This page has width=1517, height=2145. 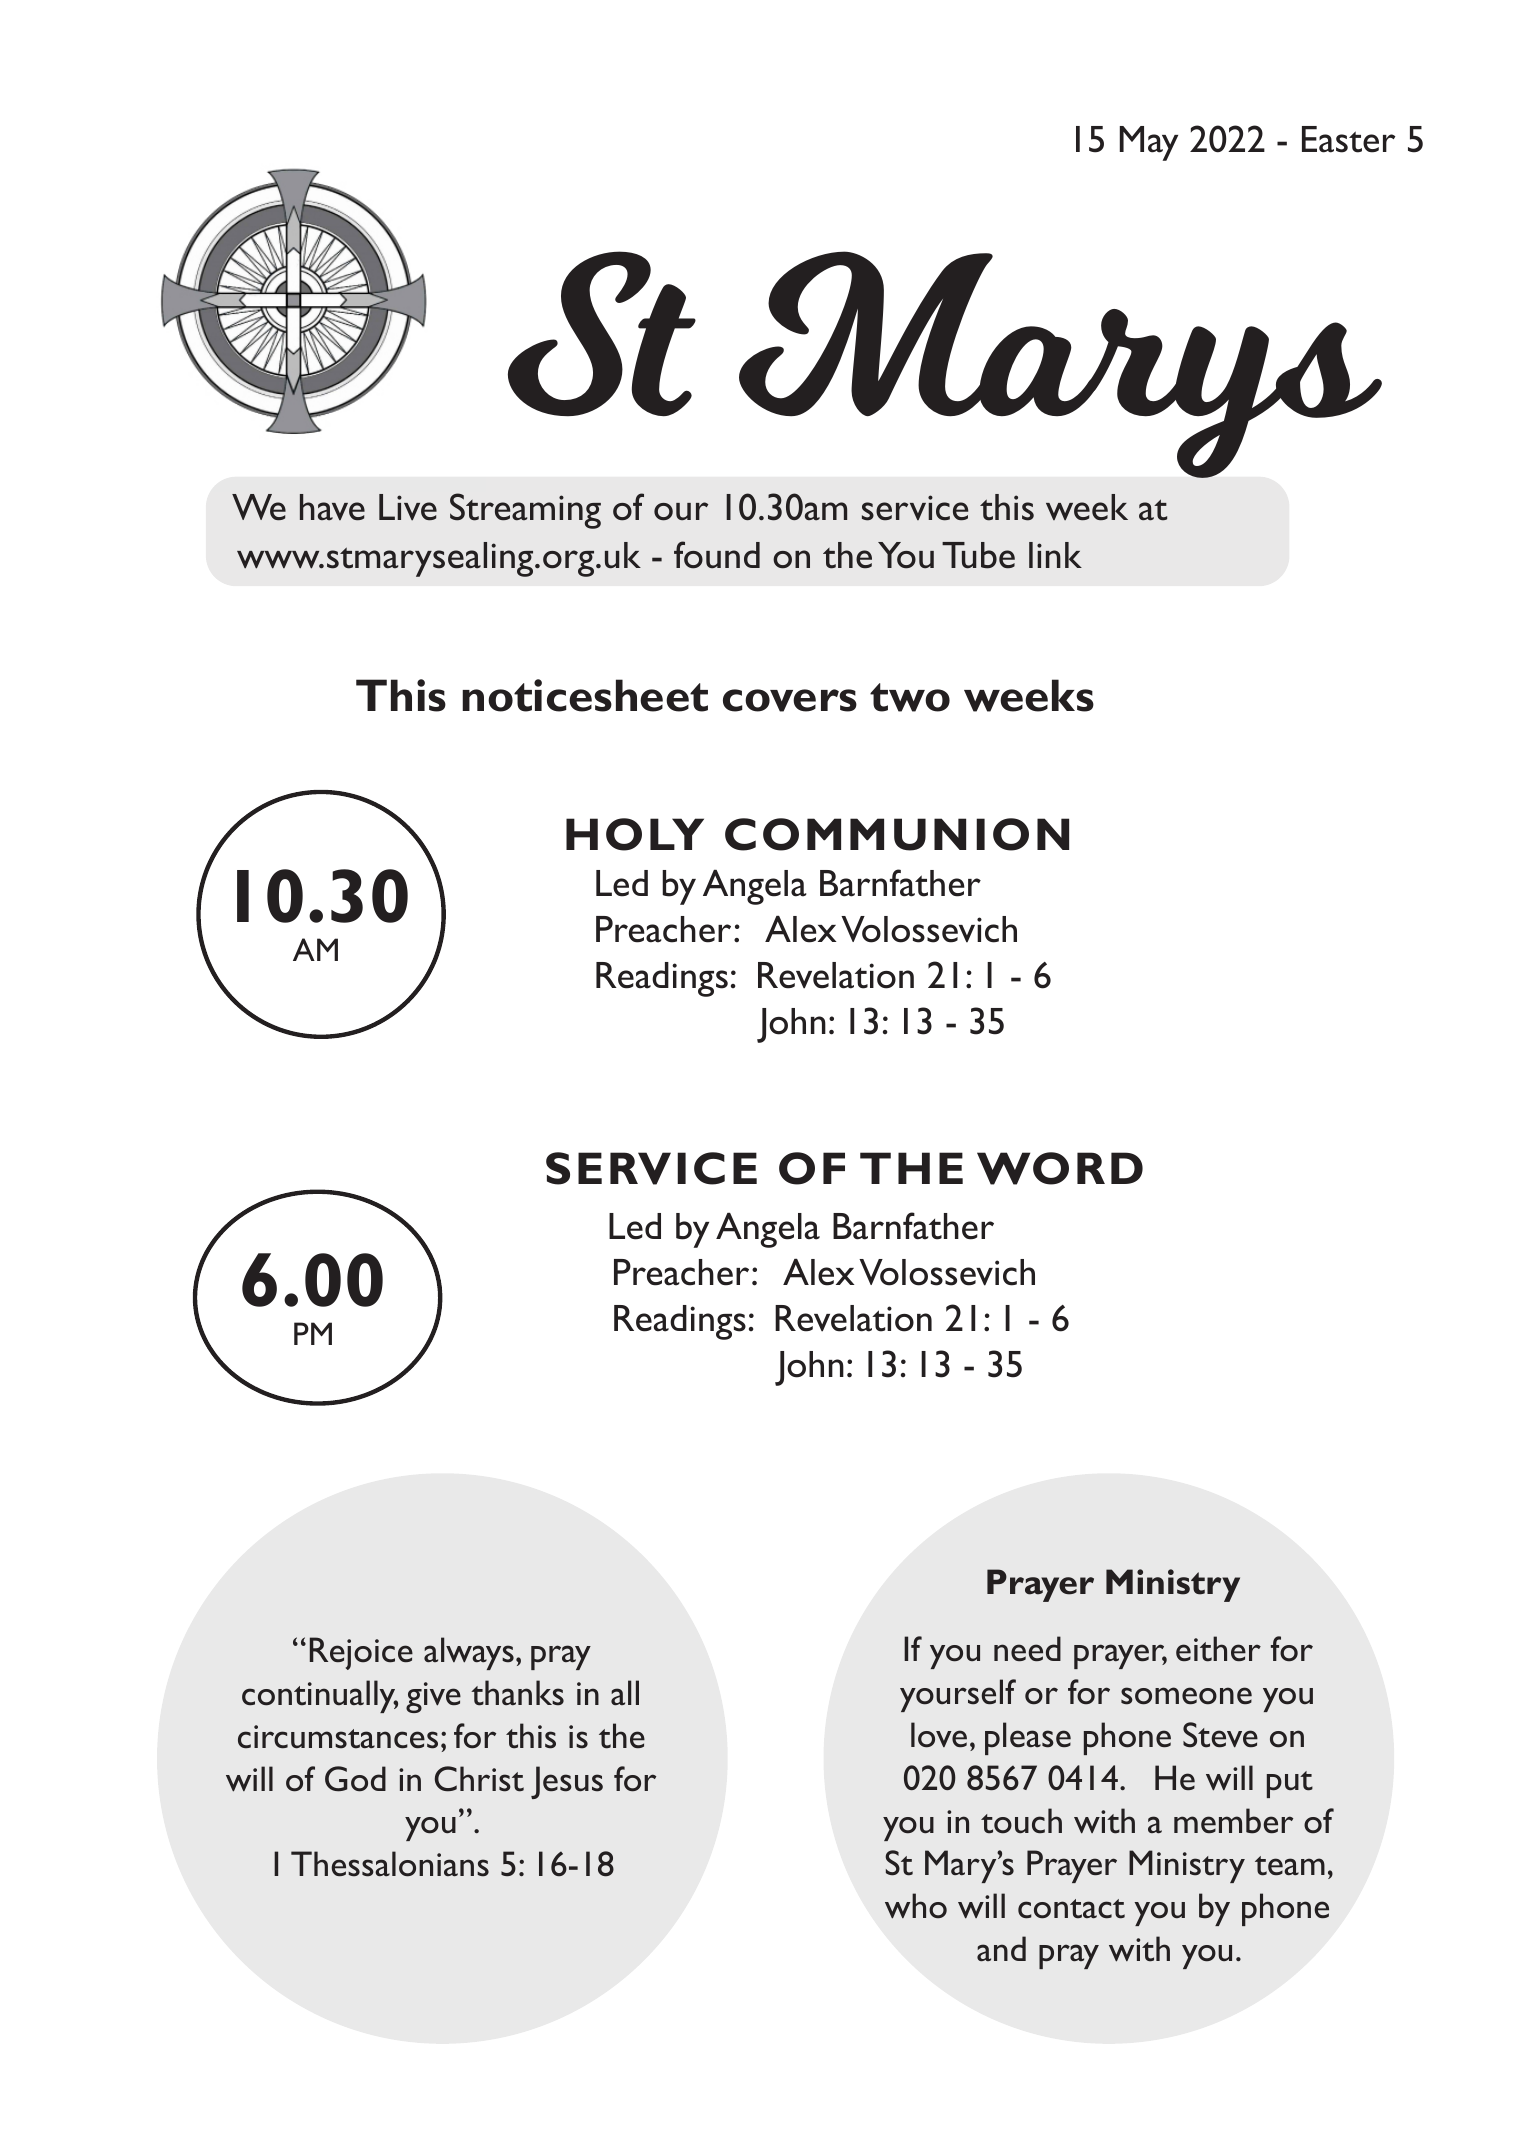 I want to click on HOLY, so click(x=635, y=834).
